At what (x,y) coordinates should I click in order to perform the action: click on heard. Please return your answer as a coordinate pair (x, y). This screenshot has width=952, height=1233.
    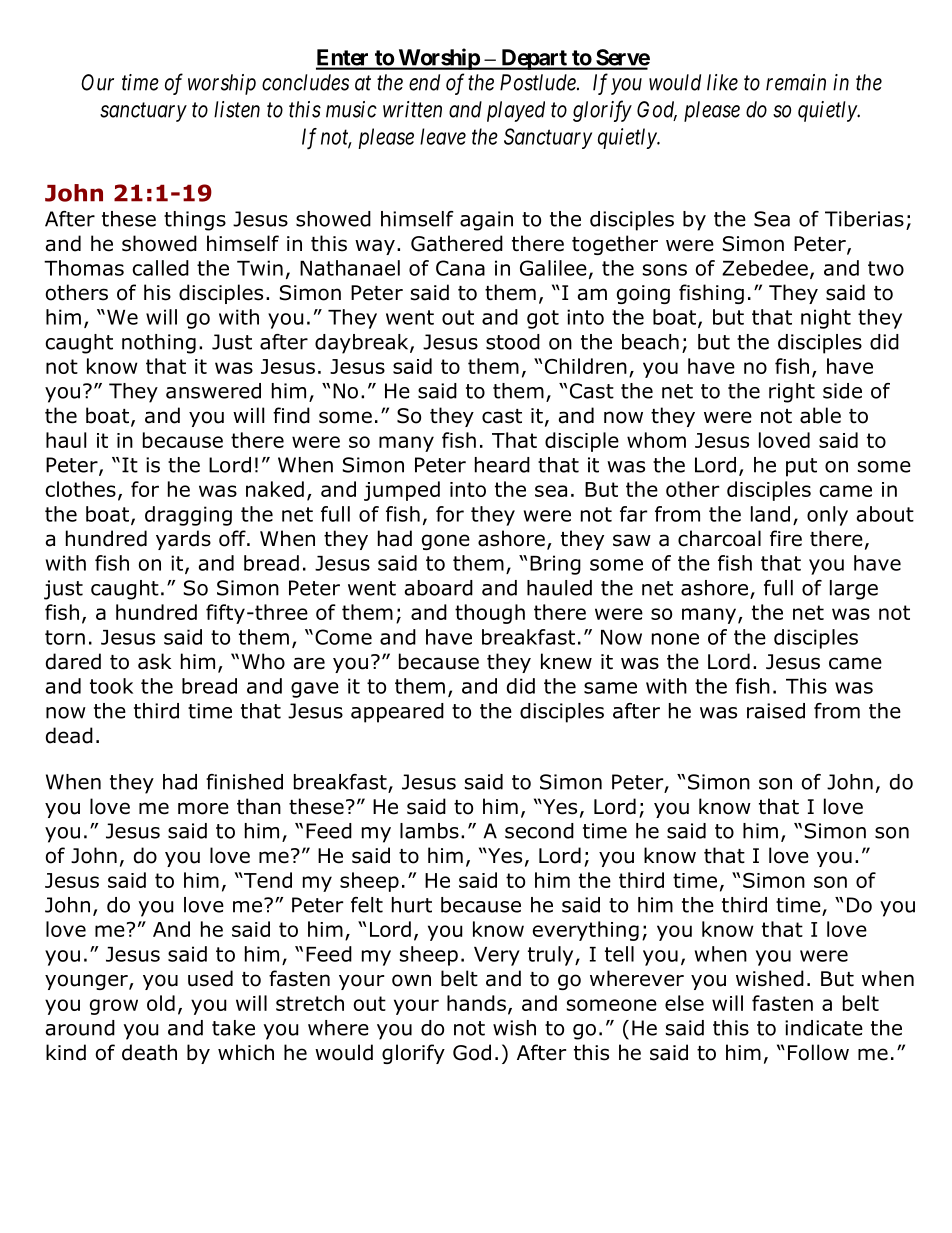
    Looking at the image, I should click on (502, 465).
